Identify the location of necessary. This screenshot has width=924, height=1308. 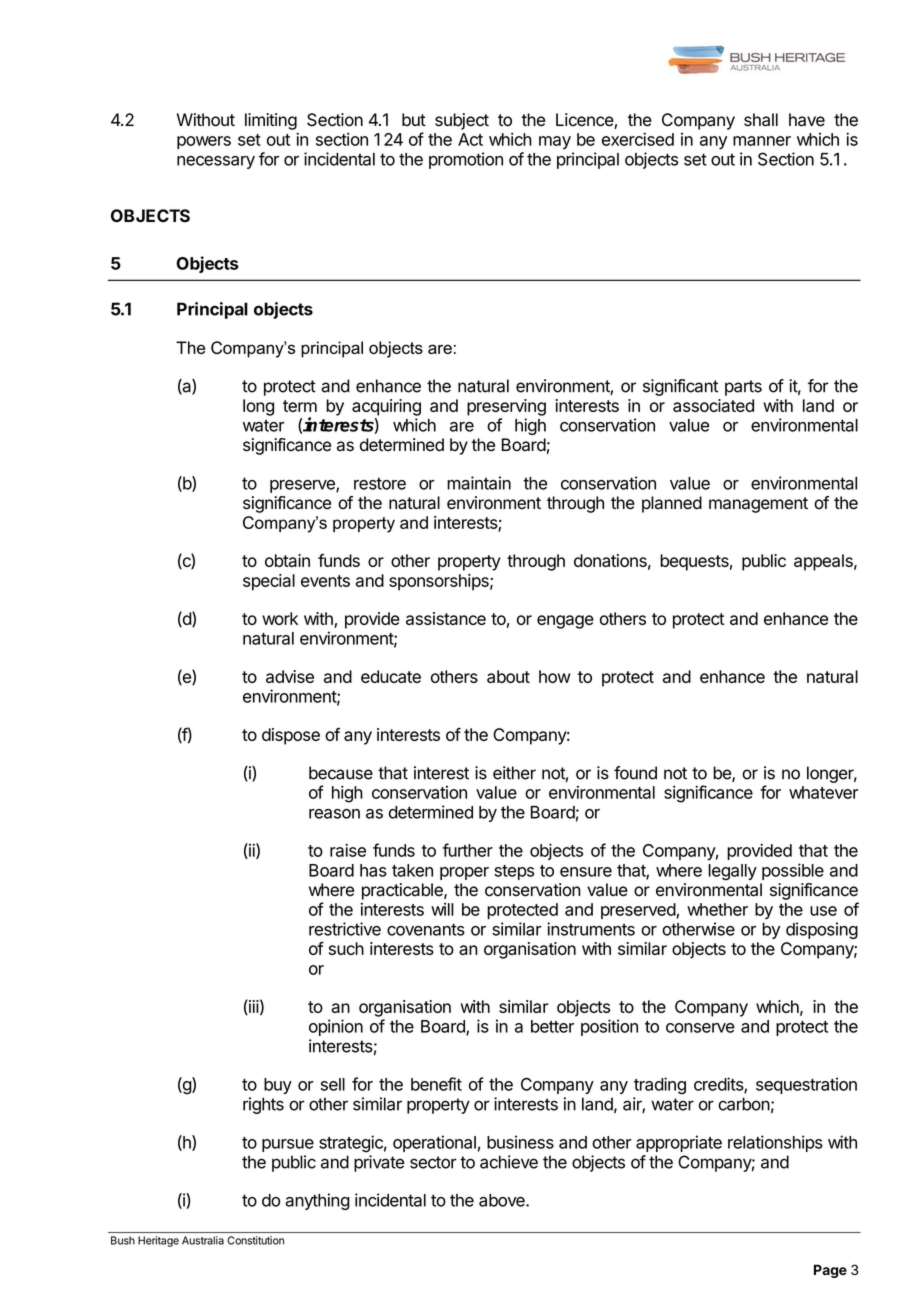
(216, 162).
